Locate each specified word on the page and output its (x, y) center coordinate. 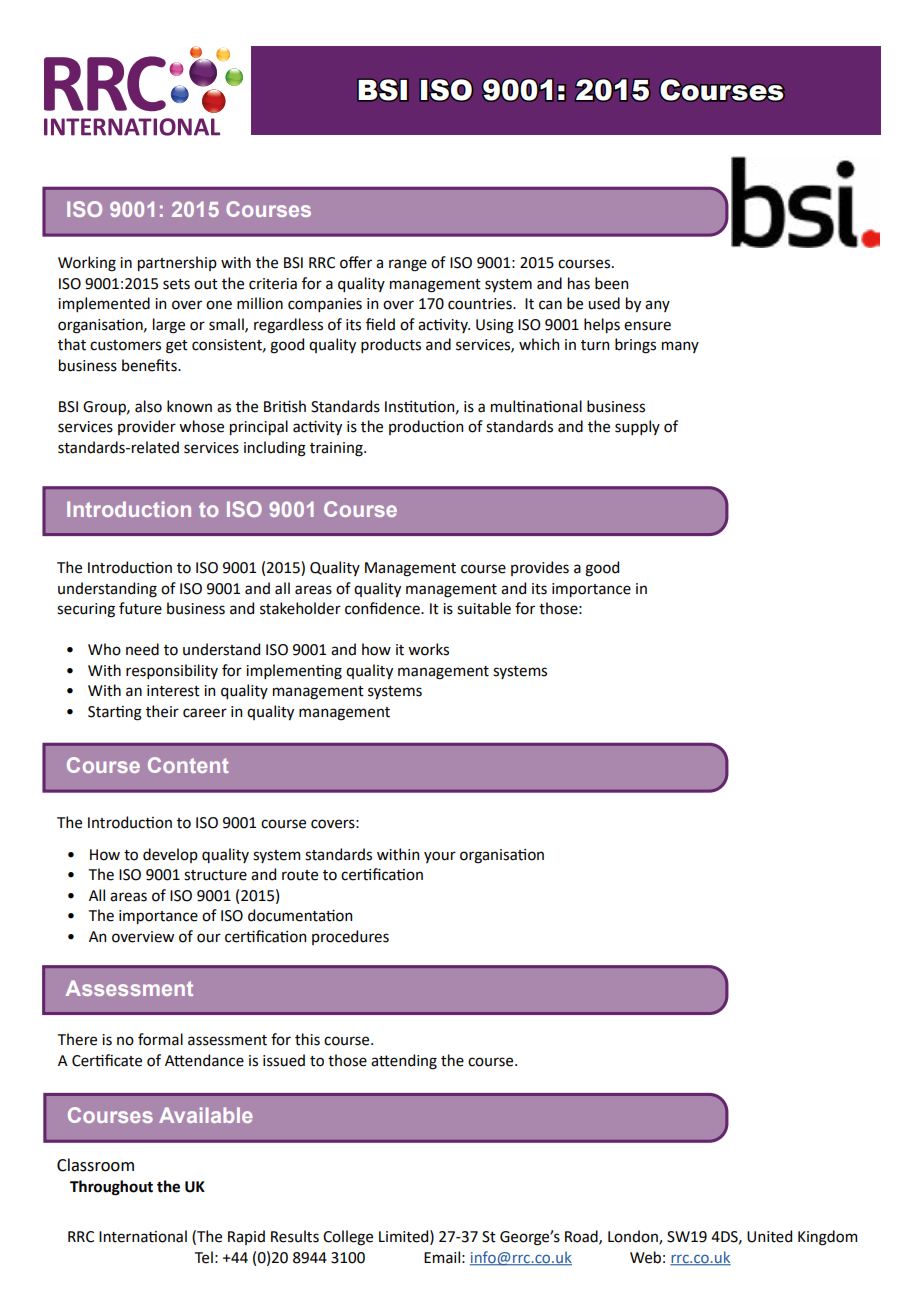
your (440, 857)
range (408, 265)
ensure (647, 326)
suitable (484, 608)
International (143, 1236)
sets (176, 284)
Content (188, 765)
